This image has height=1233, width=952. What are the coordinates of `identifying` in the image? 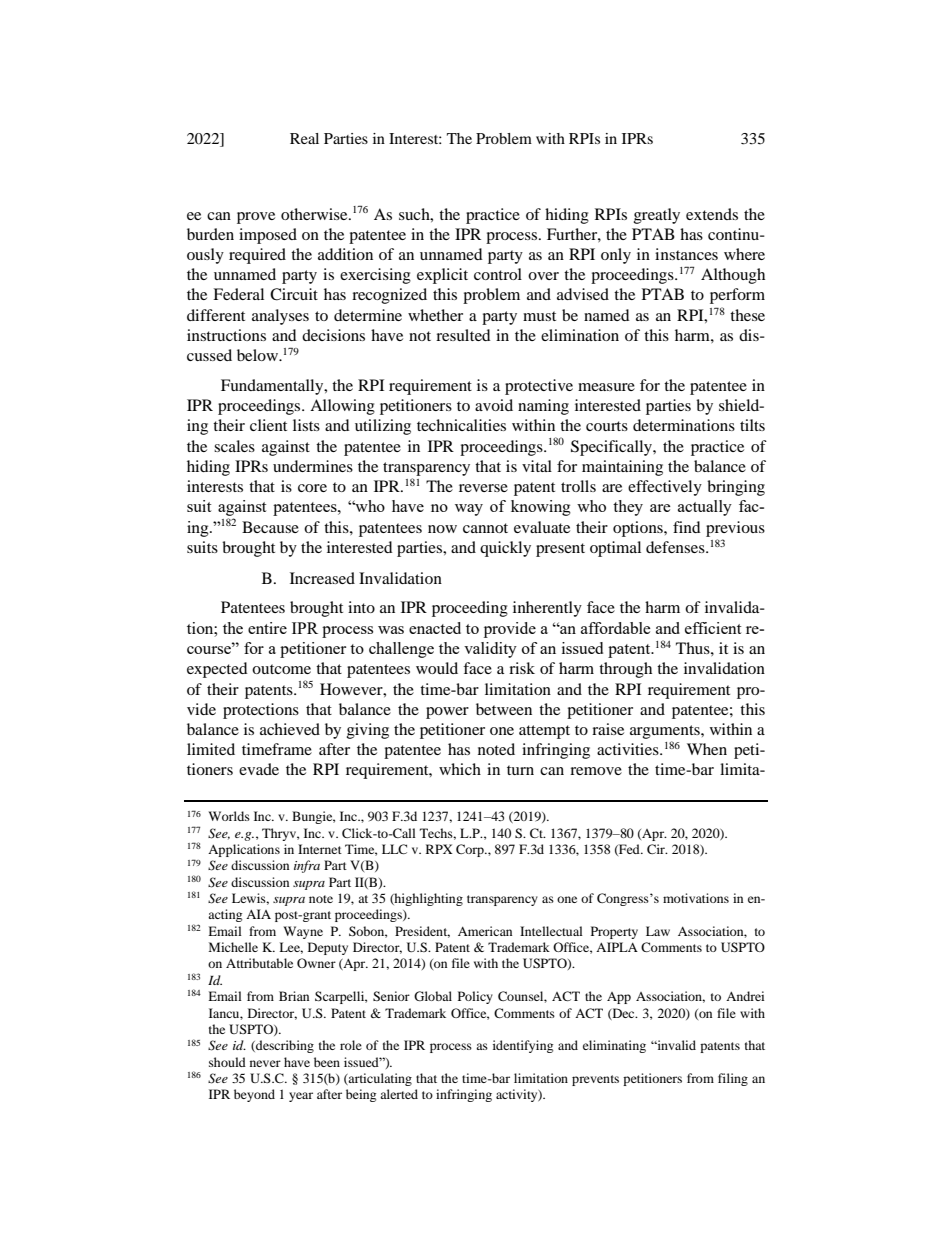 It's located at (523, 1046).
